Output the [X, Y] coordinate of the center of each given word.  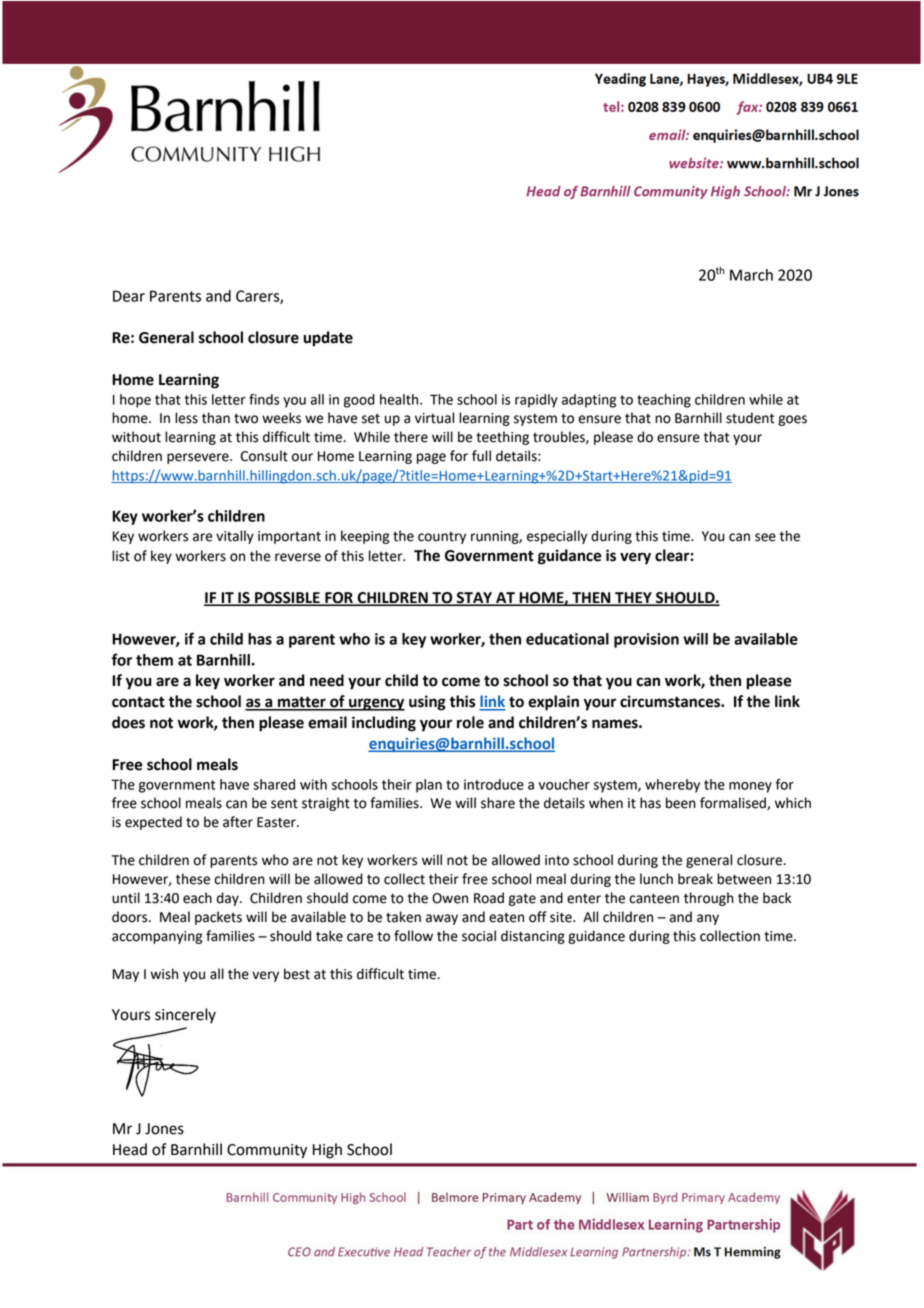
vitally [235, 537]
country [442, 538]
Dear [129, 296]
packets [218, 918]
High [327, 1151]
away [442, 919]
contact [138, 702]
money [750, 787]
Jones [164, 1129]
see [765, 537]
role [470, 722]
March [751, 275]
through [709, 899]
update [328, 339]
